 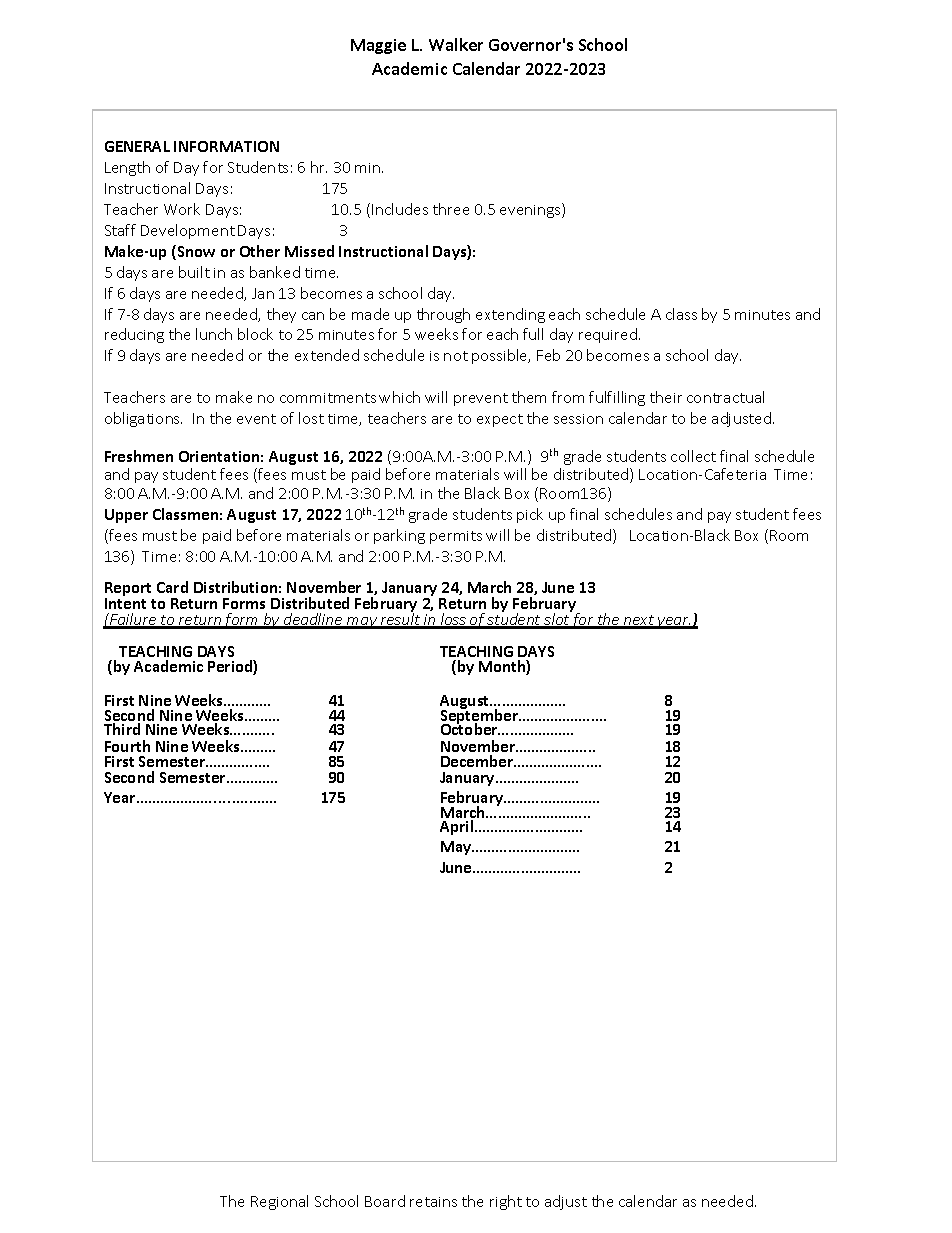 I want to click on right, so click(x=506, y=1202).
